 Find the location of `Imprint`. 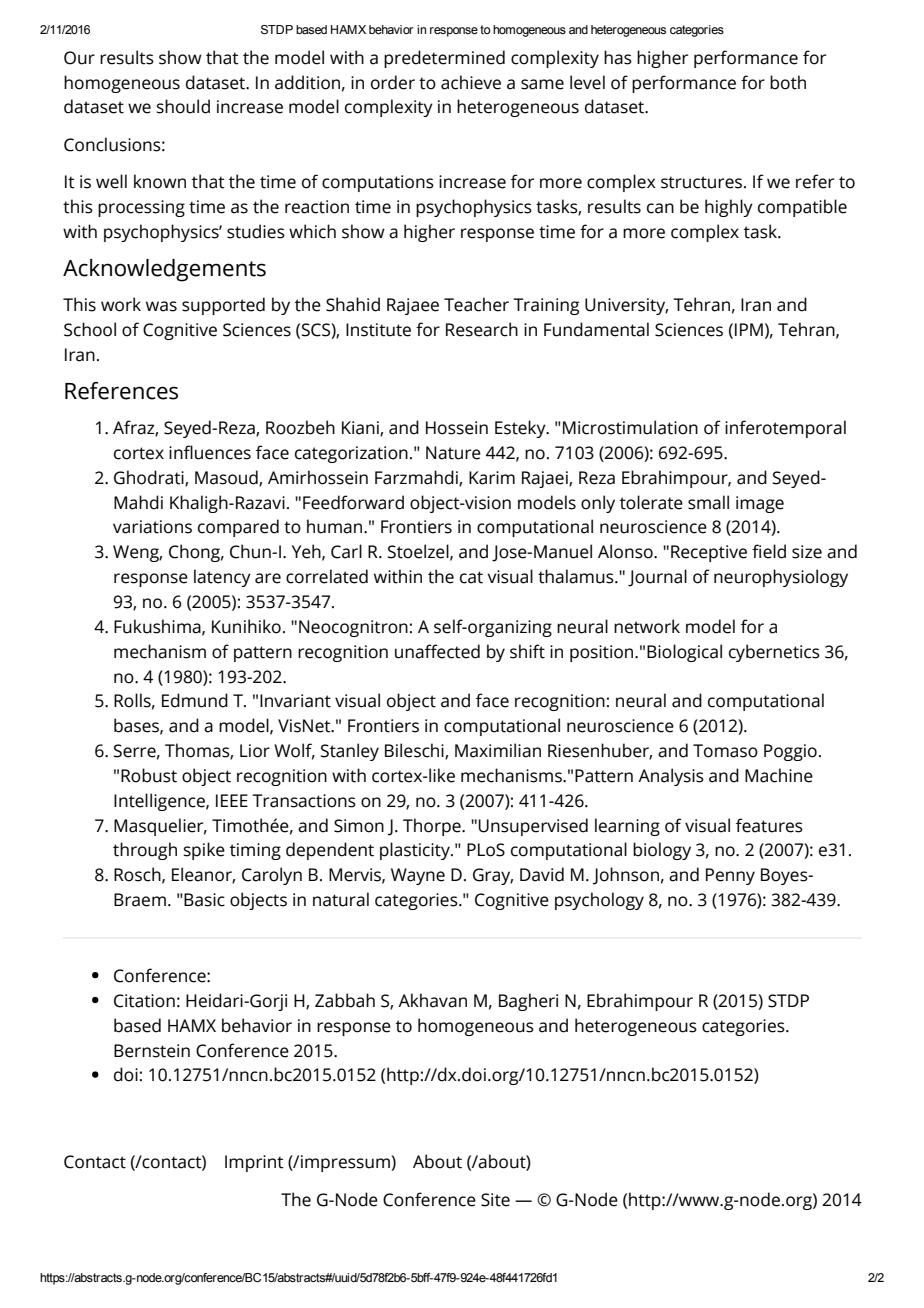

Imprint is located at coordinates (254, 1163).
